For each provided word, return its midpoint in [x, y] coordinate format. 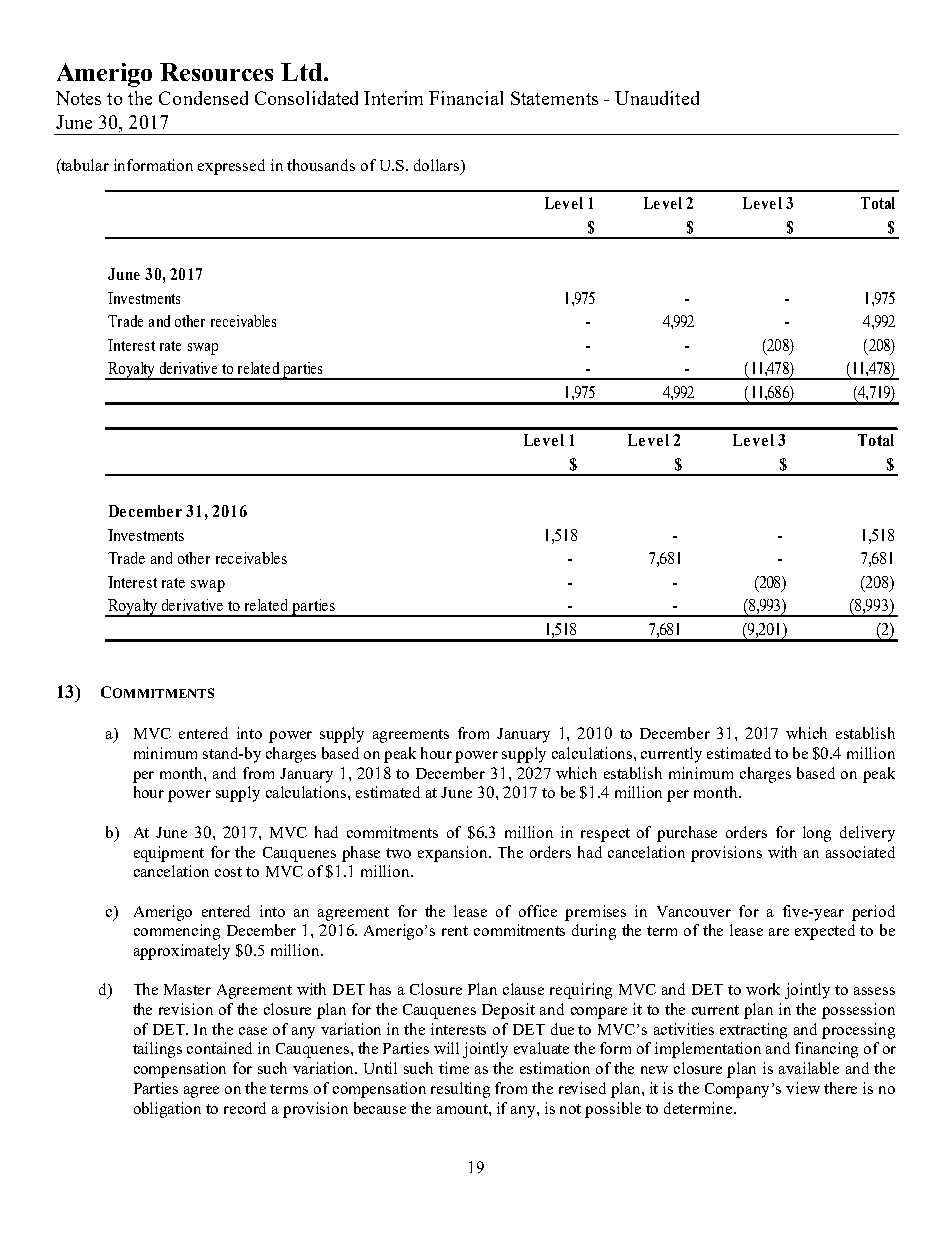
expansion [454, 854]
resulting [460, 1090]
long [817, 834]
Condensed [203, 98]
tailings [157, 1050]
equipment [169, 854]
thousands [321, 165]
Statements [554, 98]
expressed [231, 167]
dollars [438, 166]
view [803, 1088]
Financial [466, 98]
